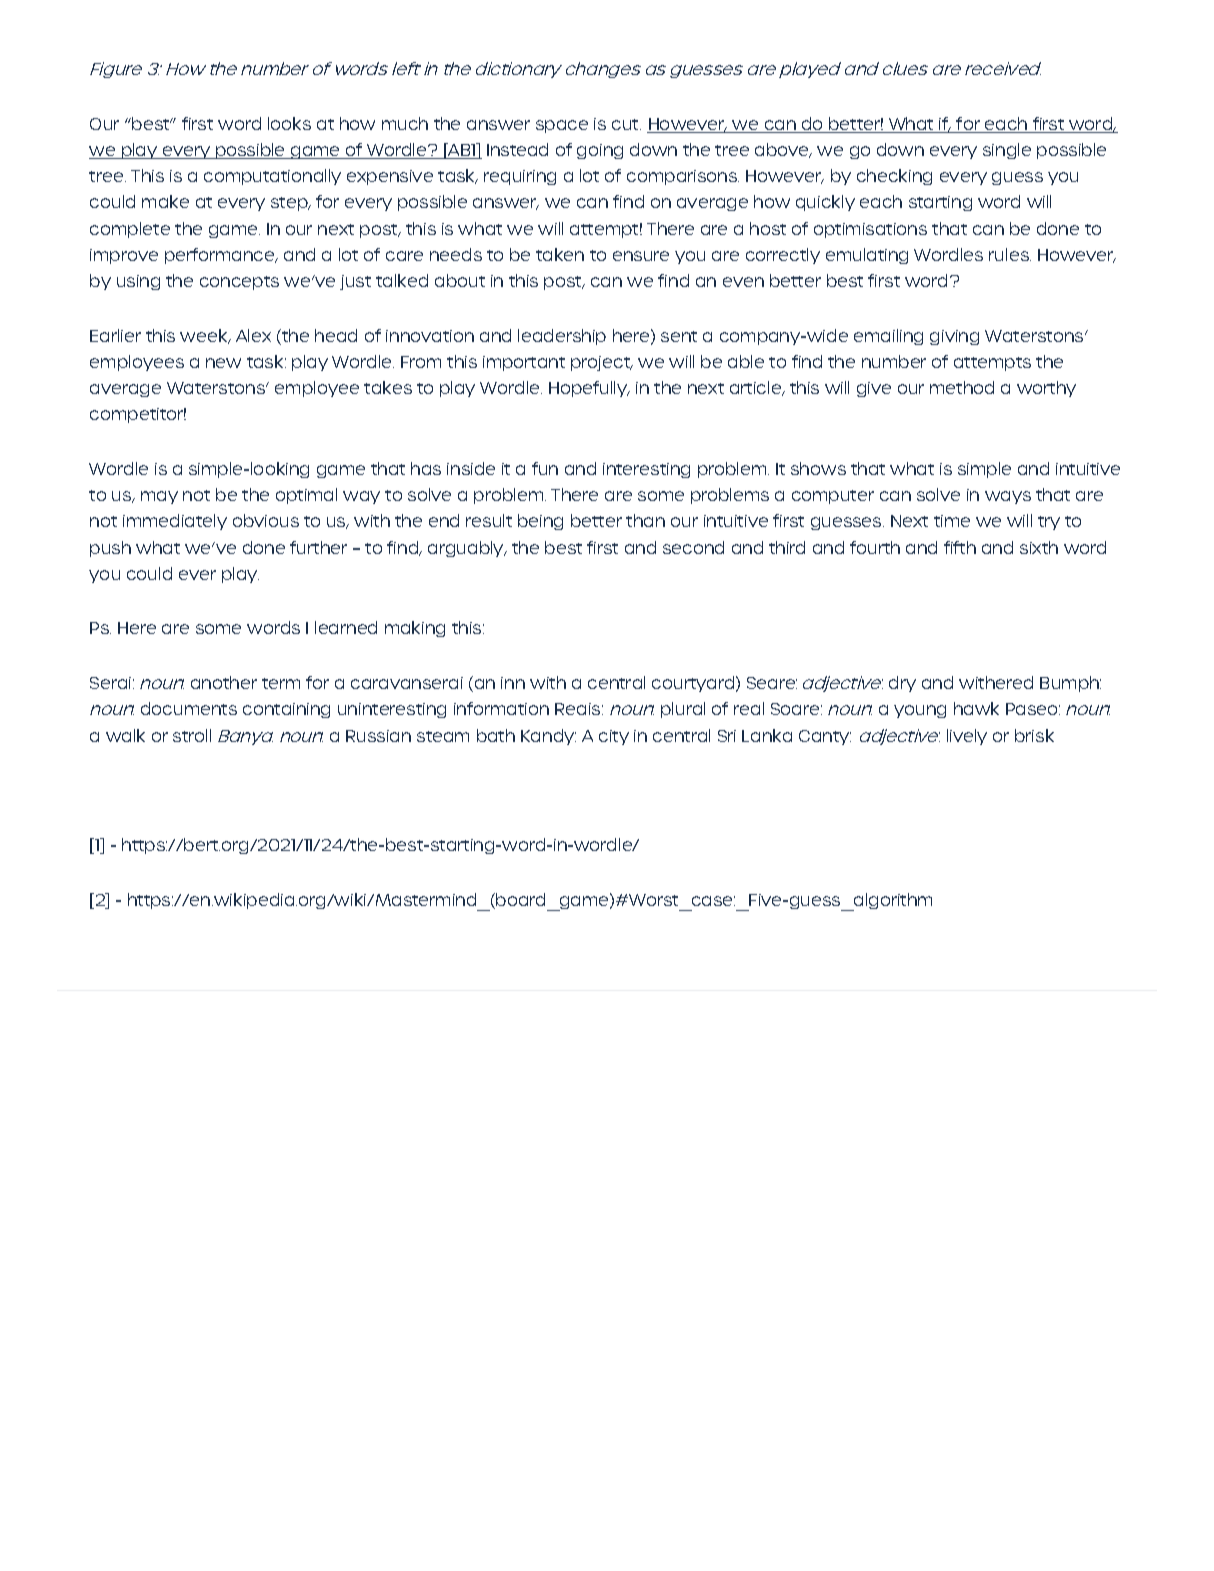 The height and width of the screenshot is (1571, 1214). I want to click on time, so click(952, 521).
